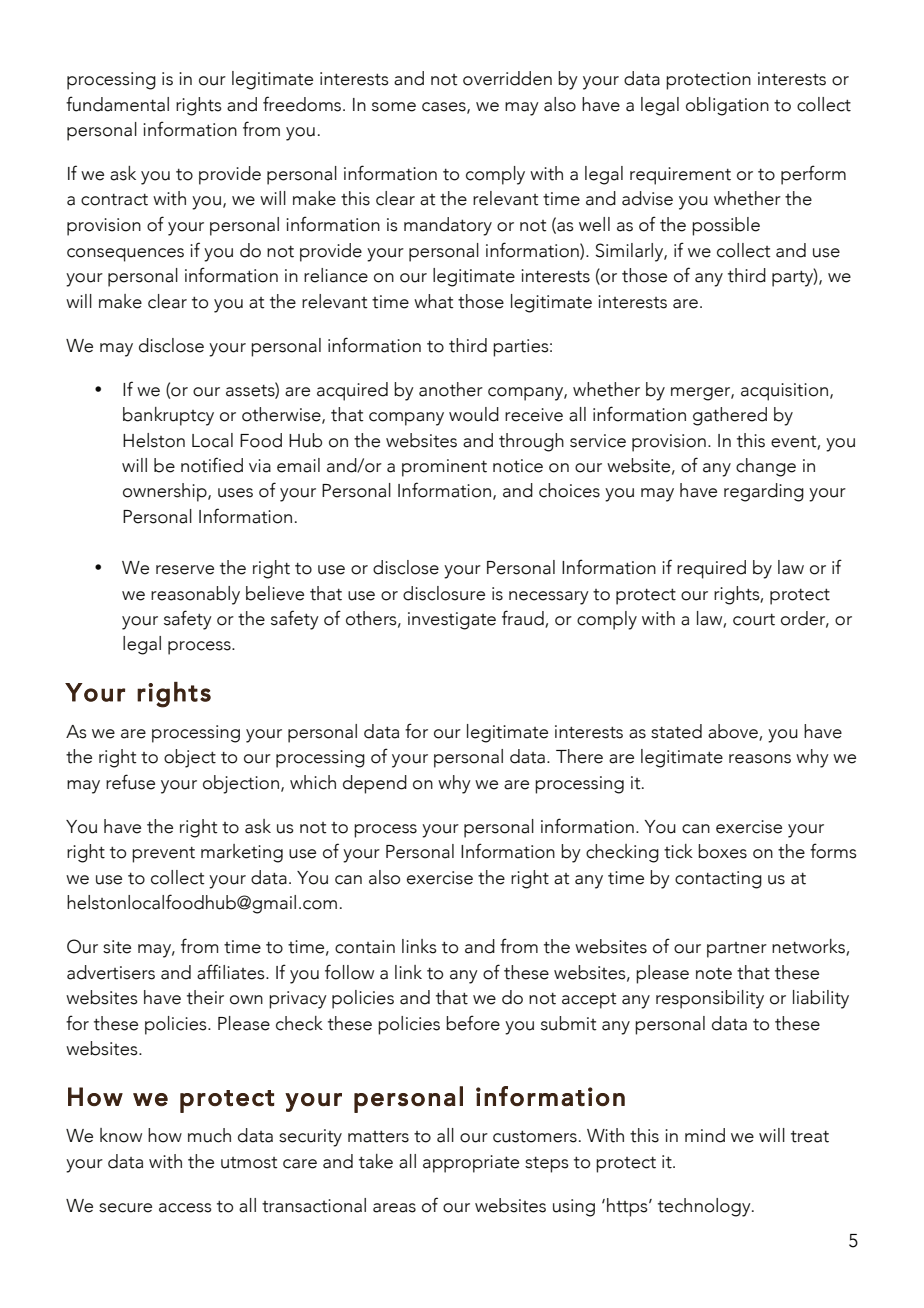 This page has height=1308, width=924. What do you see at coordinates (471, 1164) in the page?
I see `appropriate` at bounding box center [471, 1164].
